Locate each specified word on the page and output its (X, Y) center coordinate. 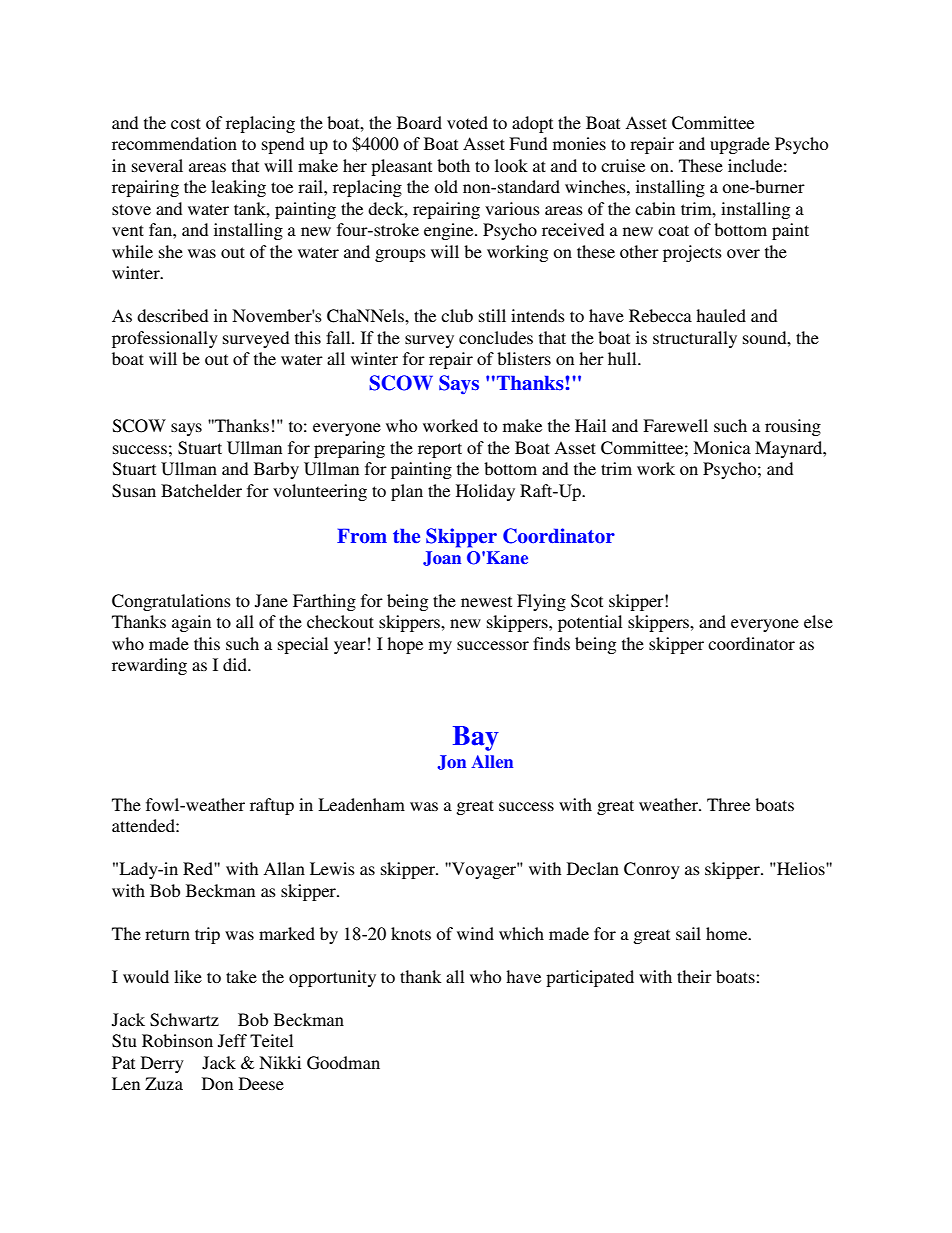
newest (486, 601)
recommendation (174, 143)
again (191, 623)
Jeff (232, 1041)
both (453, 165)
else (818, 621)
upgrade (740, 145)
